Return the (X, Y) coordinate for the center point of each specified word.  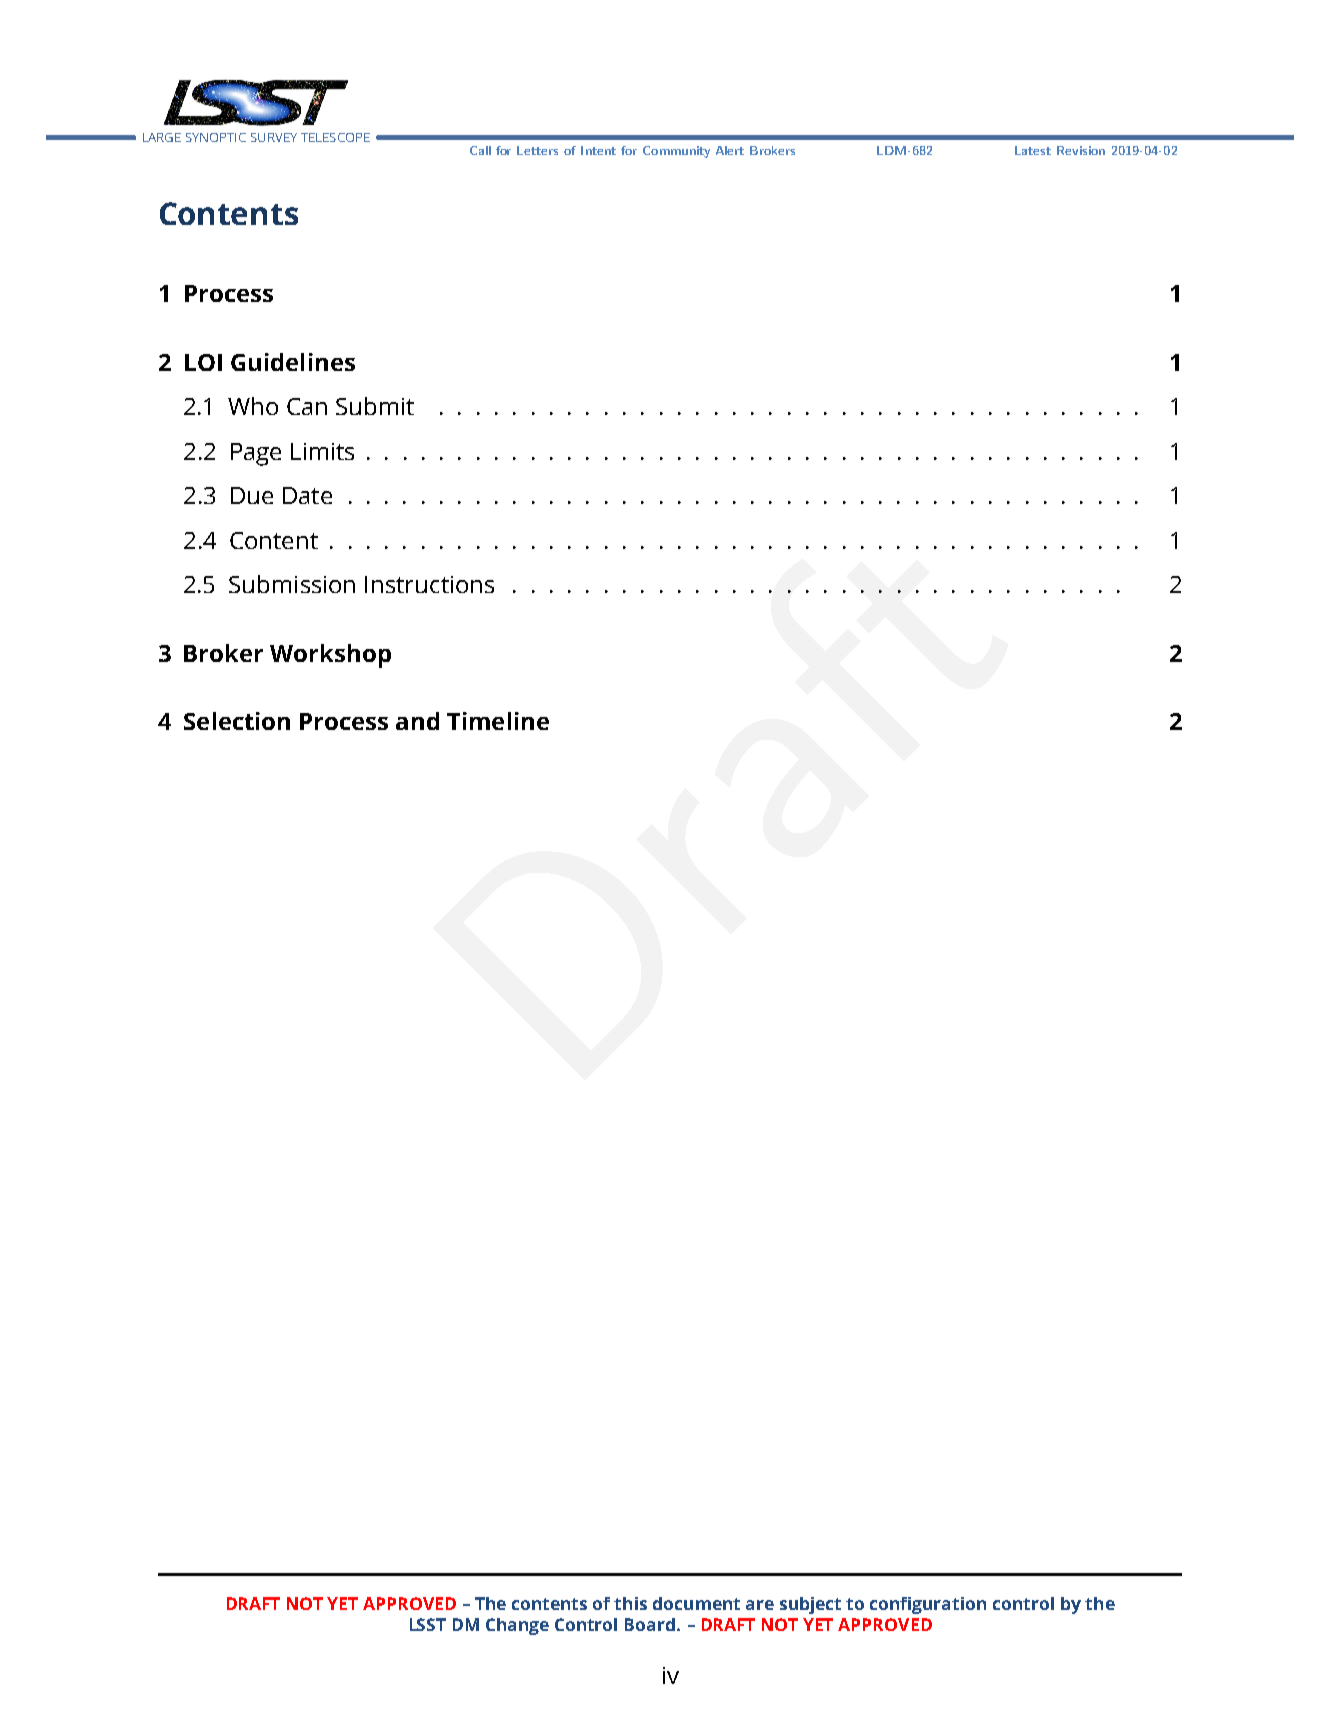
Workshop (330, 656)
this (630, 1603)
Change (517, 1626)
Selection (237, 721)
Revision (1081, 150)
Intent (598, 150)
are (760, 1605)
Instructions (429, 584)
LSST (428, 1624)
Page (256, 454)
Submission (292, 584)
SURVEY (274, 137)
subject (810, 1605)
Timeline (498, 721)
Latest (1033, 150)
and (417, 721)
